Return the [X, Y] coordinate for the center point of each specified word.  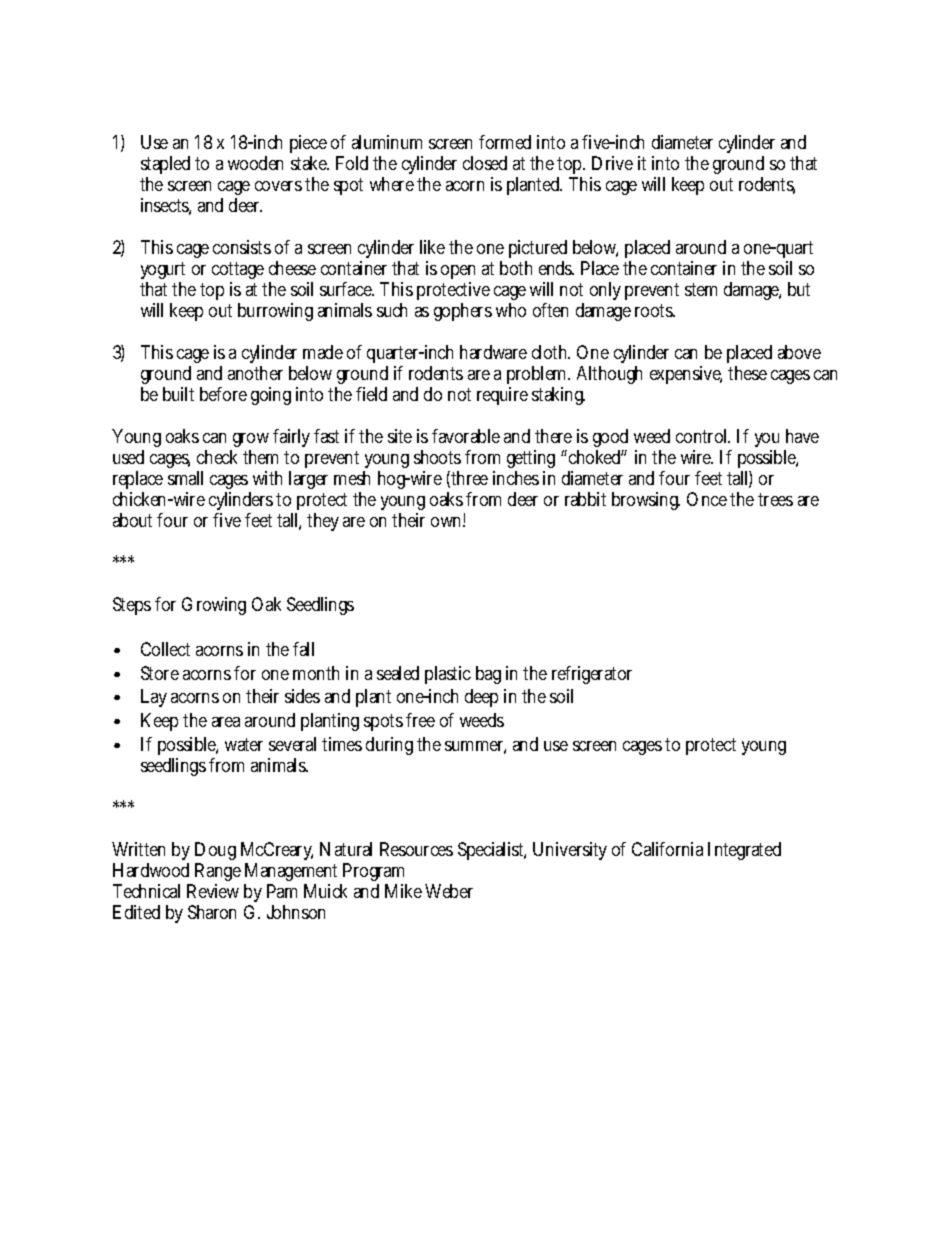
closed [485, 163]
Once [707, 499]
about [132, 520]
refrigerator [592, 675]
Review [213, 891]
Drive [612, 163]
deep [481, 698]
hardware [493, 352]
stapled [165, 165]
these [747, 373]
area [226, 722]
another [255, 373]
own [448, 521]
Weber [449, 891]
